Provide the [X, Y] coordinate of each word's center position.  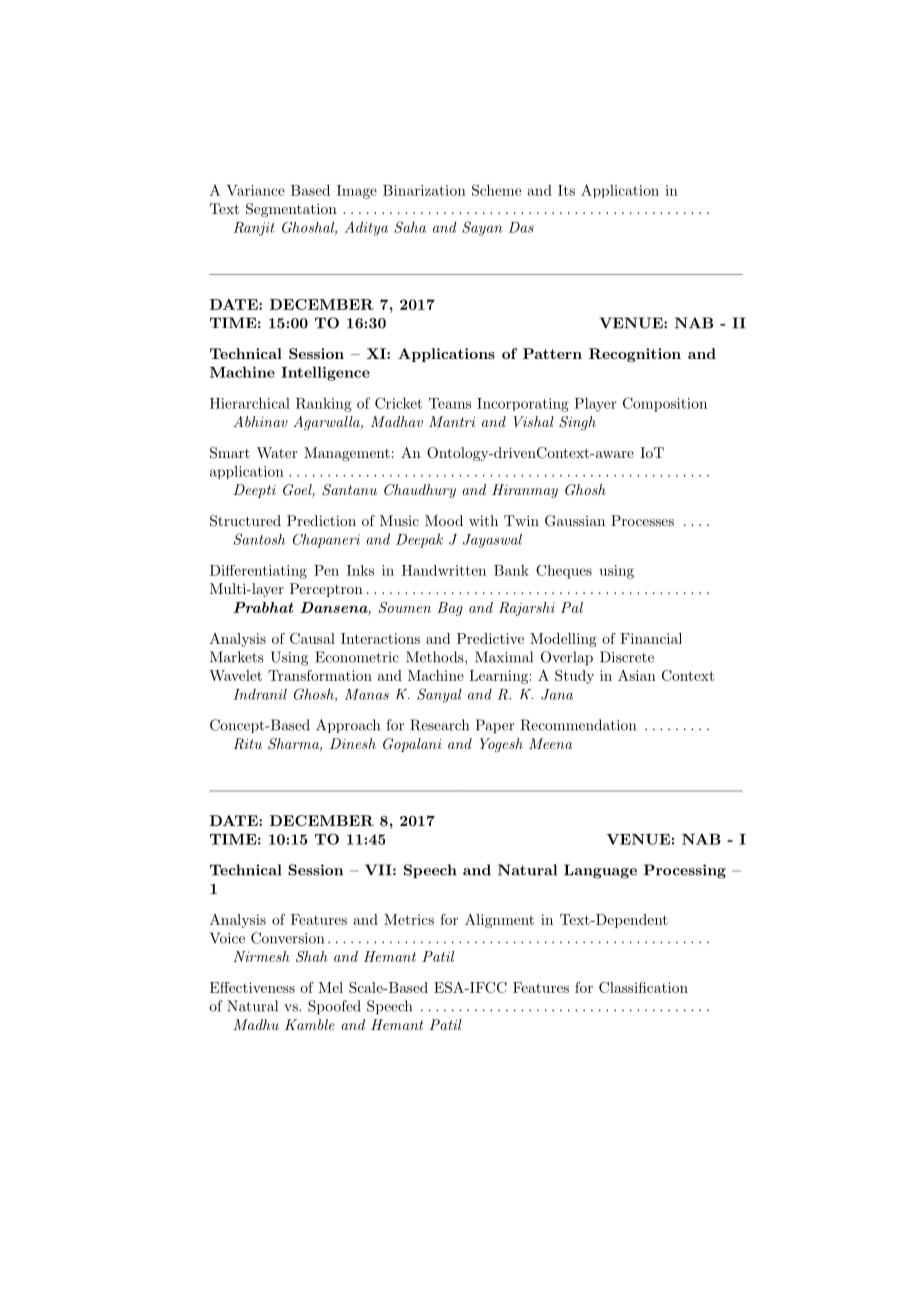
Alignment [499, 921]
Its [566, 190]
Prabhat [263, 607]
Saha [410, 227]
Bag [450, 609]
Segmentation [291, 210]
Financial [651, 638]
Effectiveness [252, 987]
